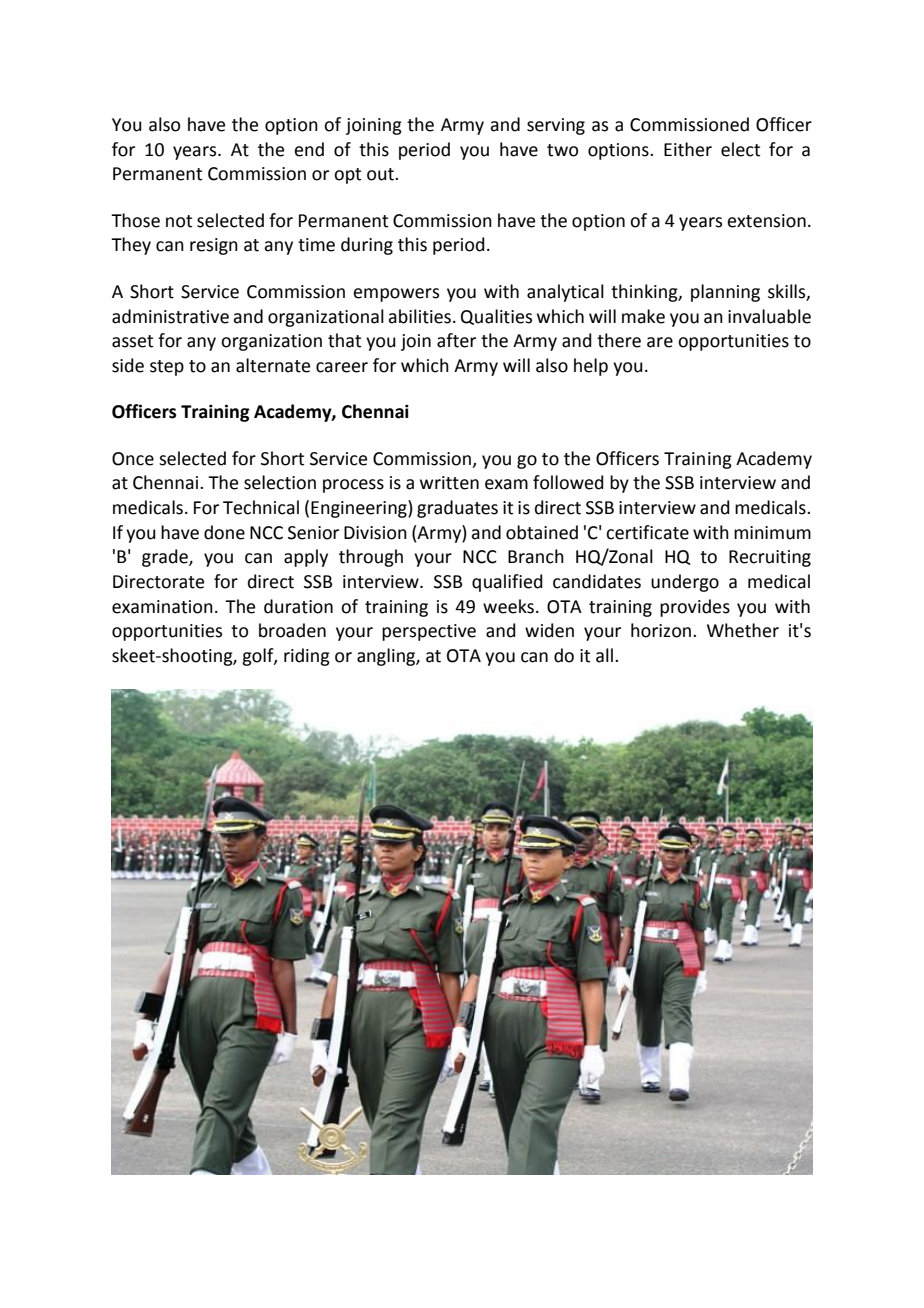 The width and height of the screenshot is (924, 1308). Describe the element at coordinates (224, 532) in the screenshot. I see `done` at that location.
